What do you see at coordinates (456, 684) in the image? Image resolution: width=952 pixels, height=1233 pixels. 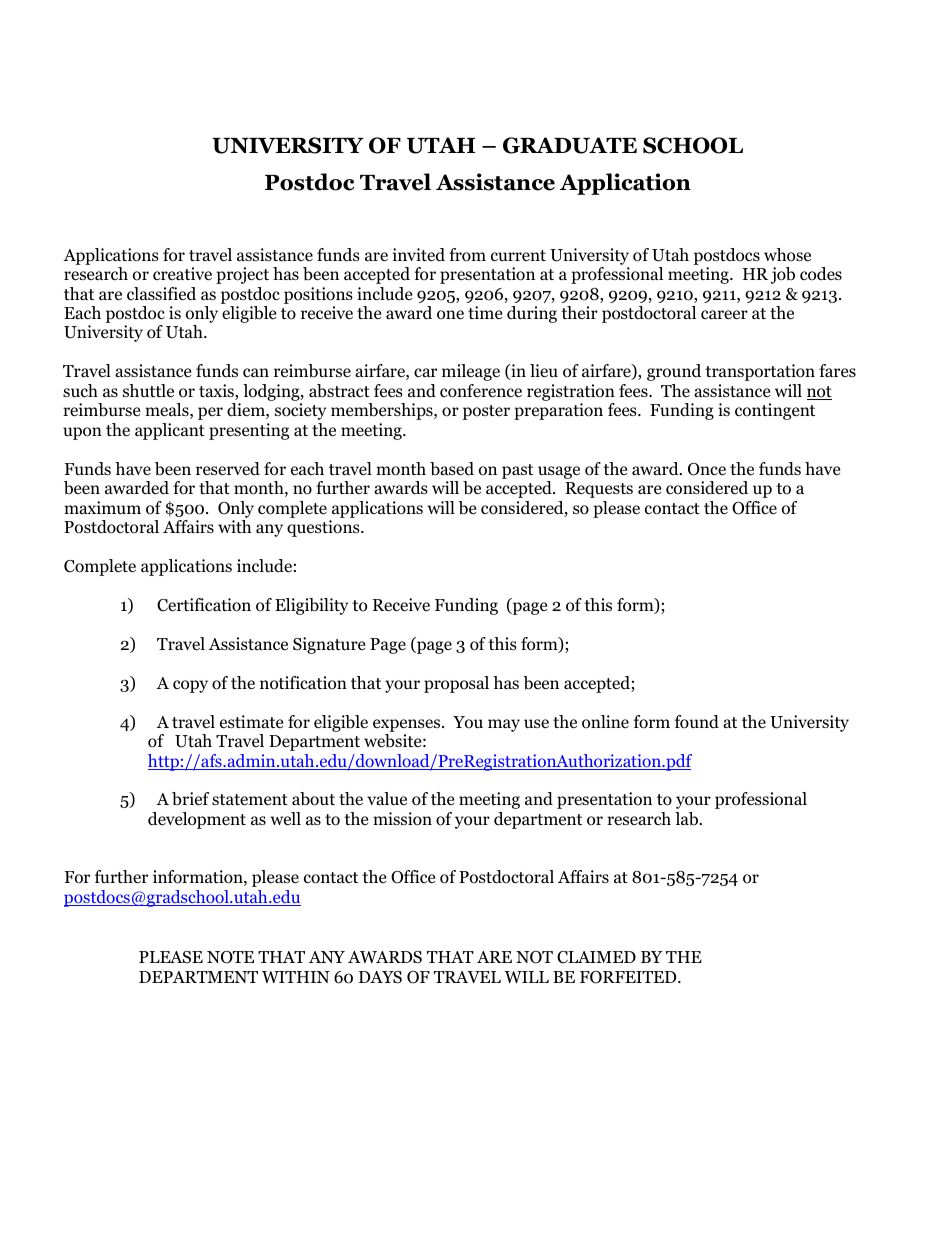 I see `proposal` at bounding box center [456, 684].
